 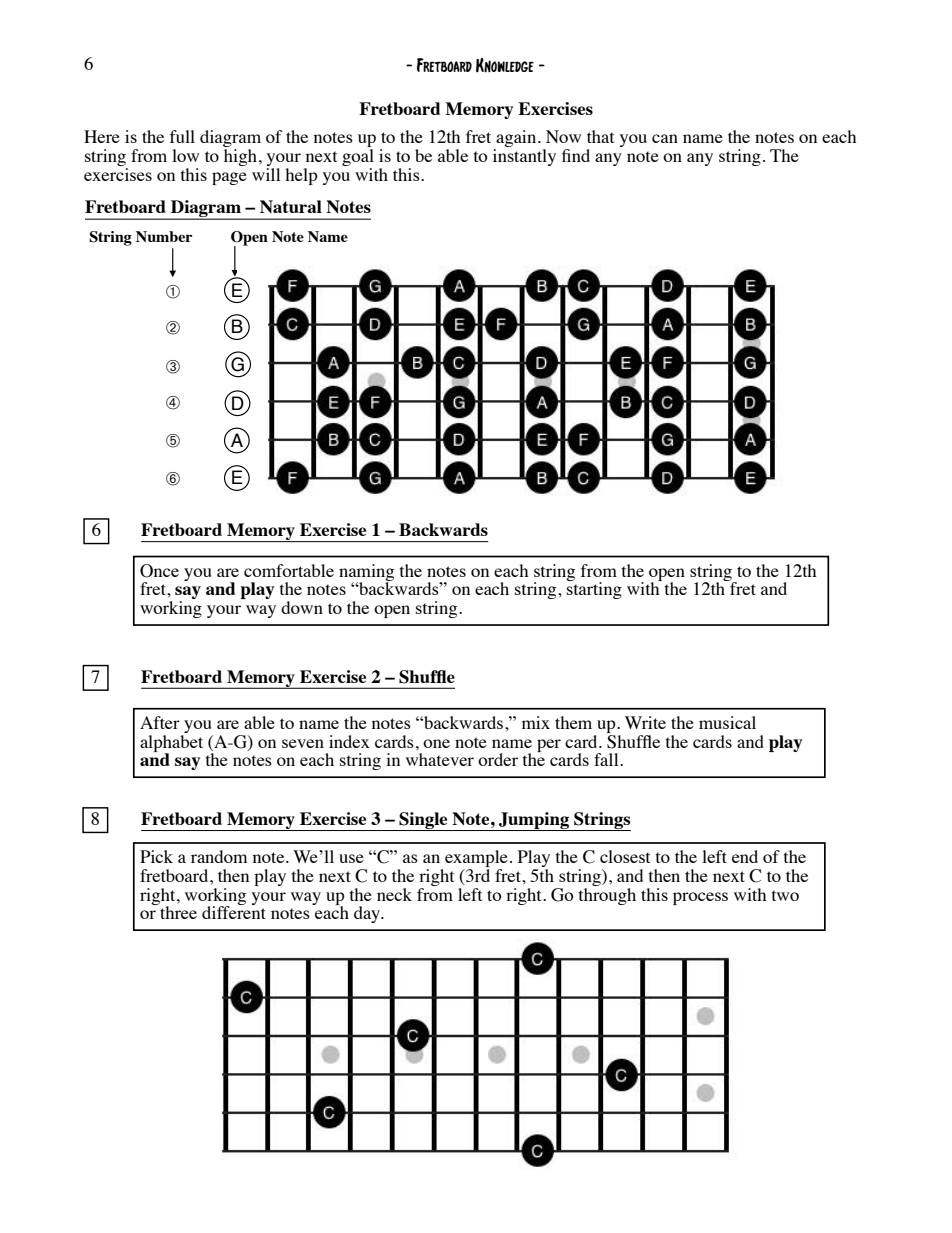 What do you see at coordinates (177, 911) in the document?
I see `three` at bounding box center [177, 911].
